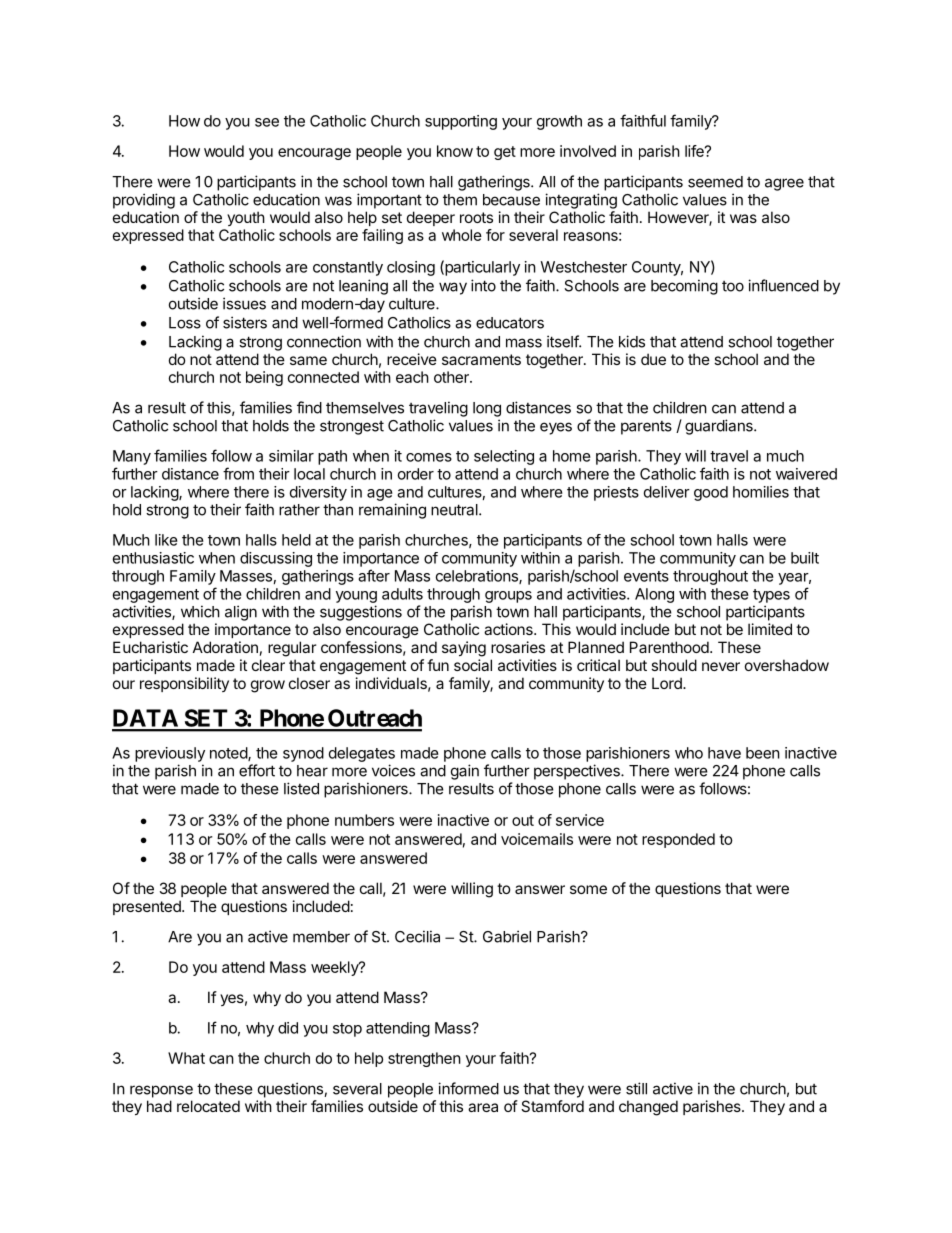 Image resolution: width=952 pixels, height=1233 pixels. Describe the element at coordinates (483, 1107) in the screenshot. I see `area` at that location.
